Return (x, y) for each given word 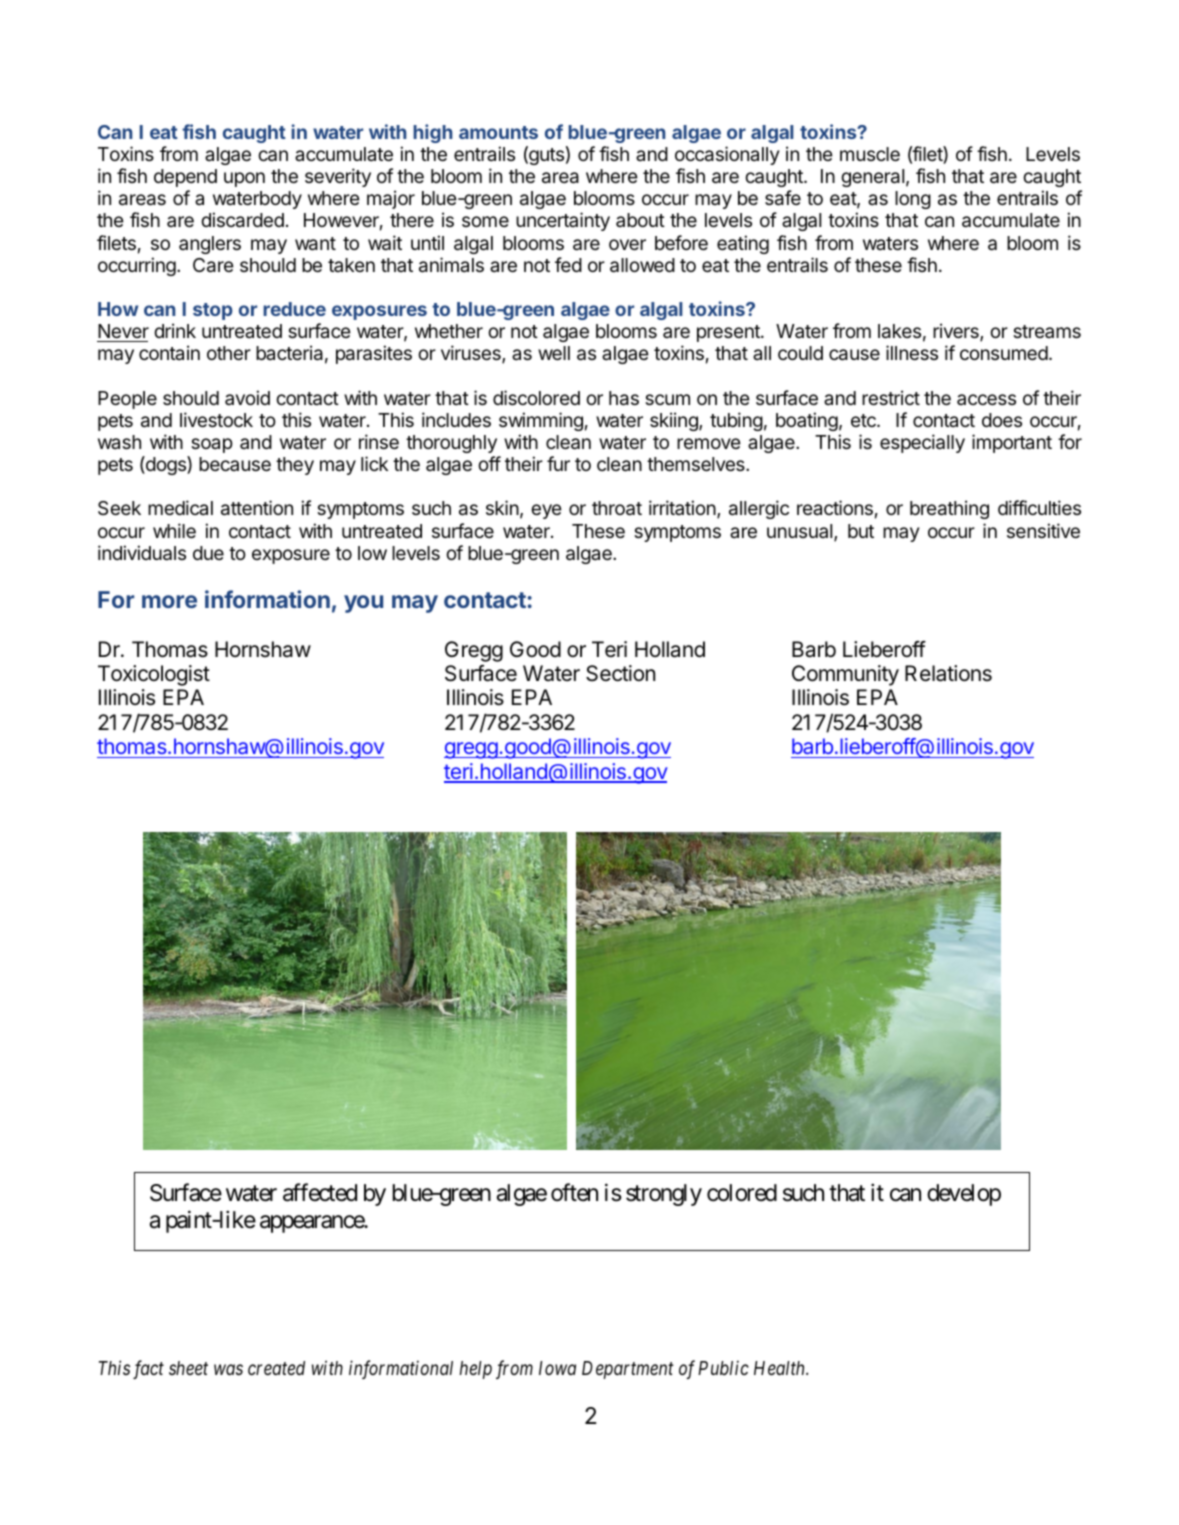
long (913, 200)
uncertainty (563, 221)
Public (723, 1367)
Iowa (557, 1368)
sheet (188, 1368)
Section (620, 673)
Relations (948, 673)
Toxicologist (154, 675)
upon (244, 179)
